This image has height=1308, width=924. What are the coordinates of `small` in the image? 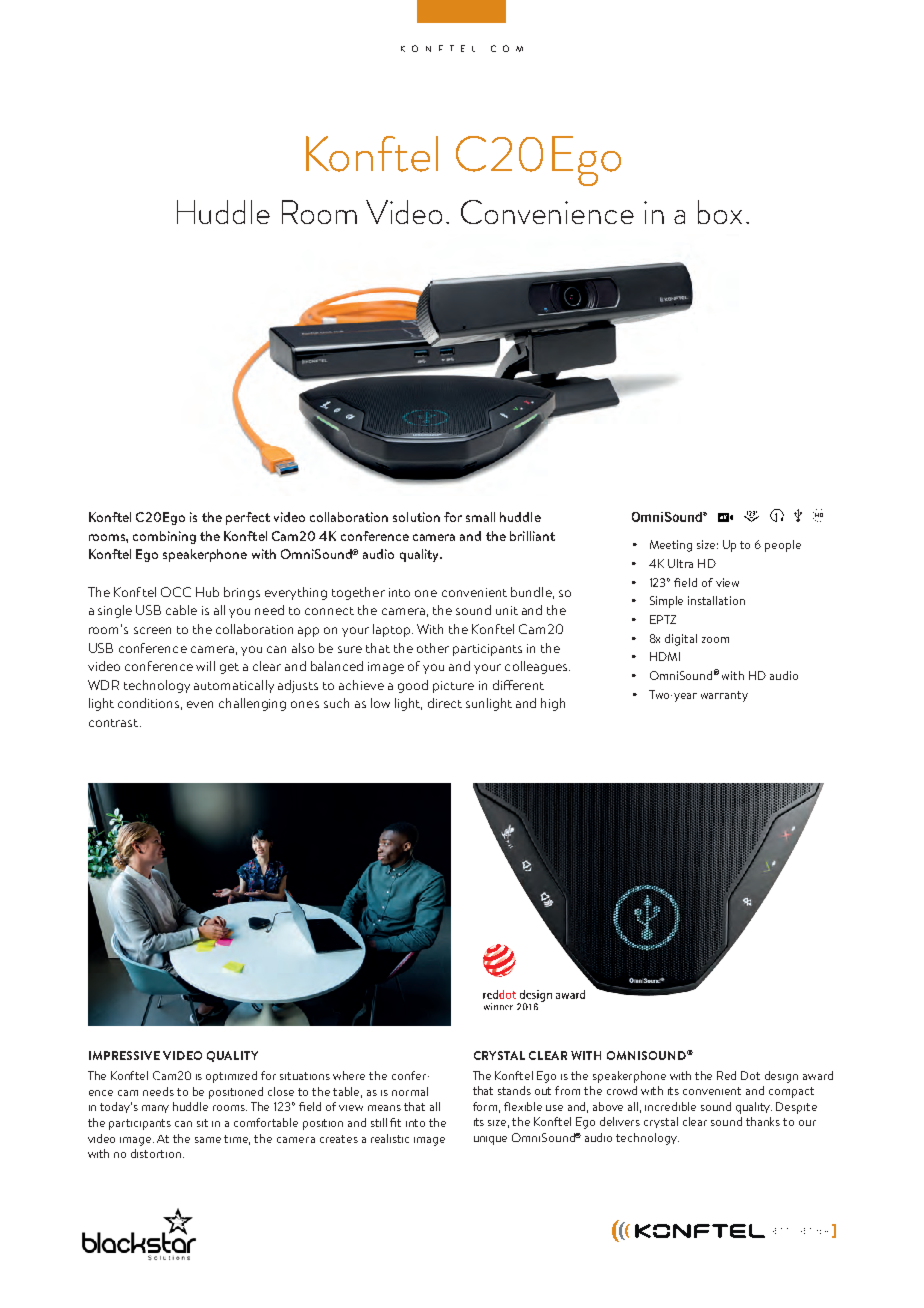 It's located at (480, 517).
